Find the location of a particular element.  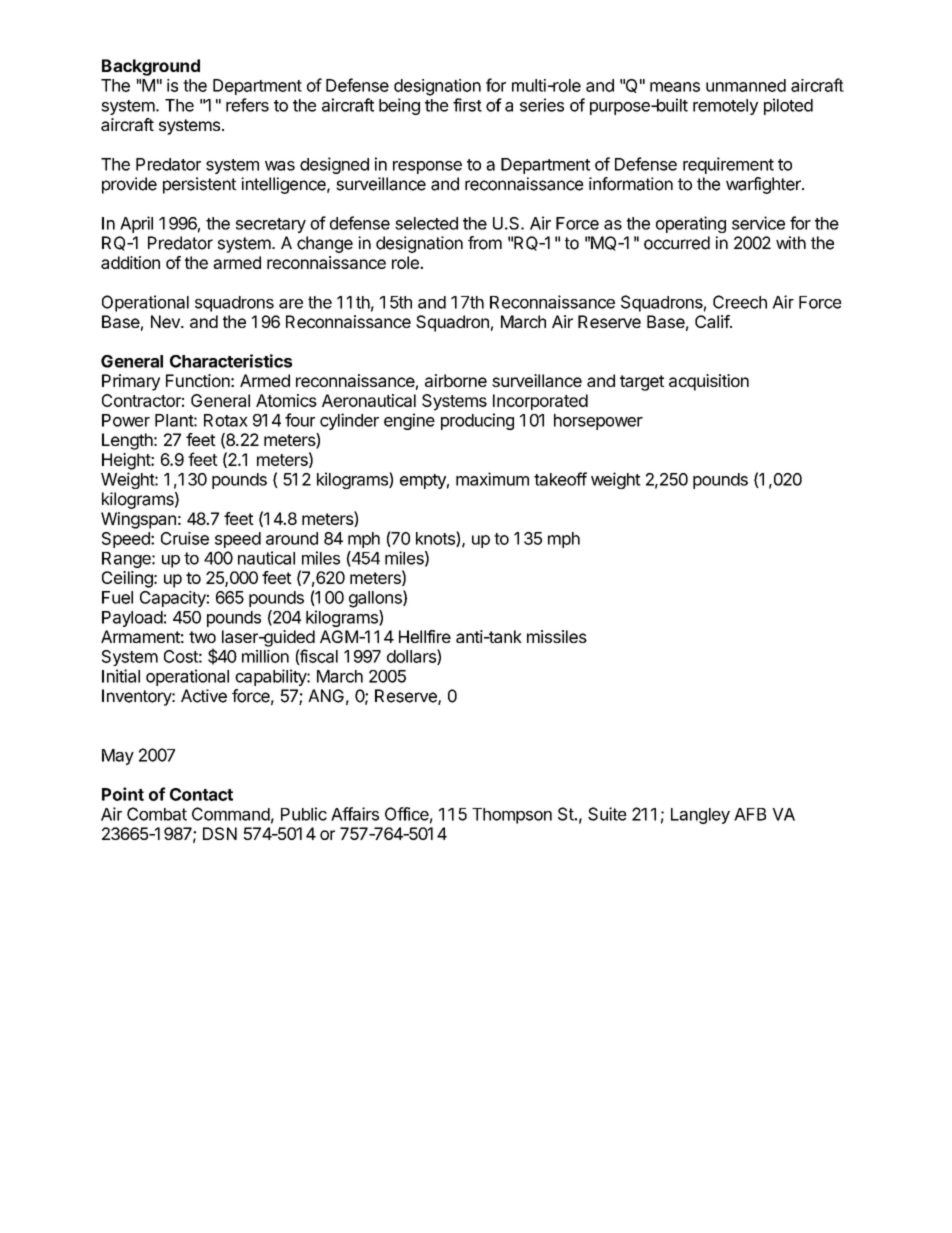

knots is located at coordinates (436, 539).
